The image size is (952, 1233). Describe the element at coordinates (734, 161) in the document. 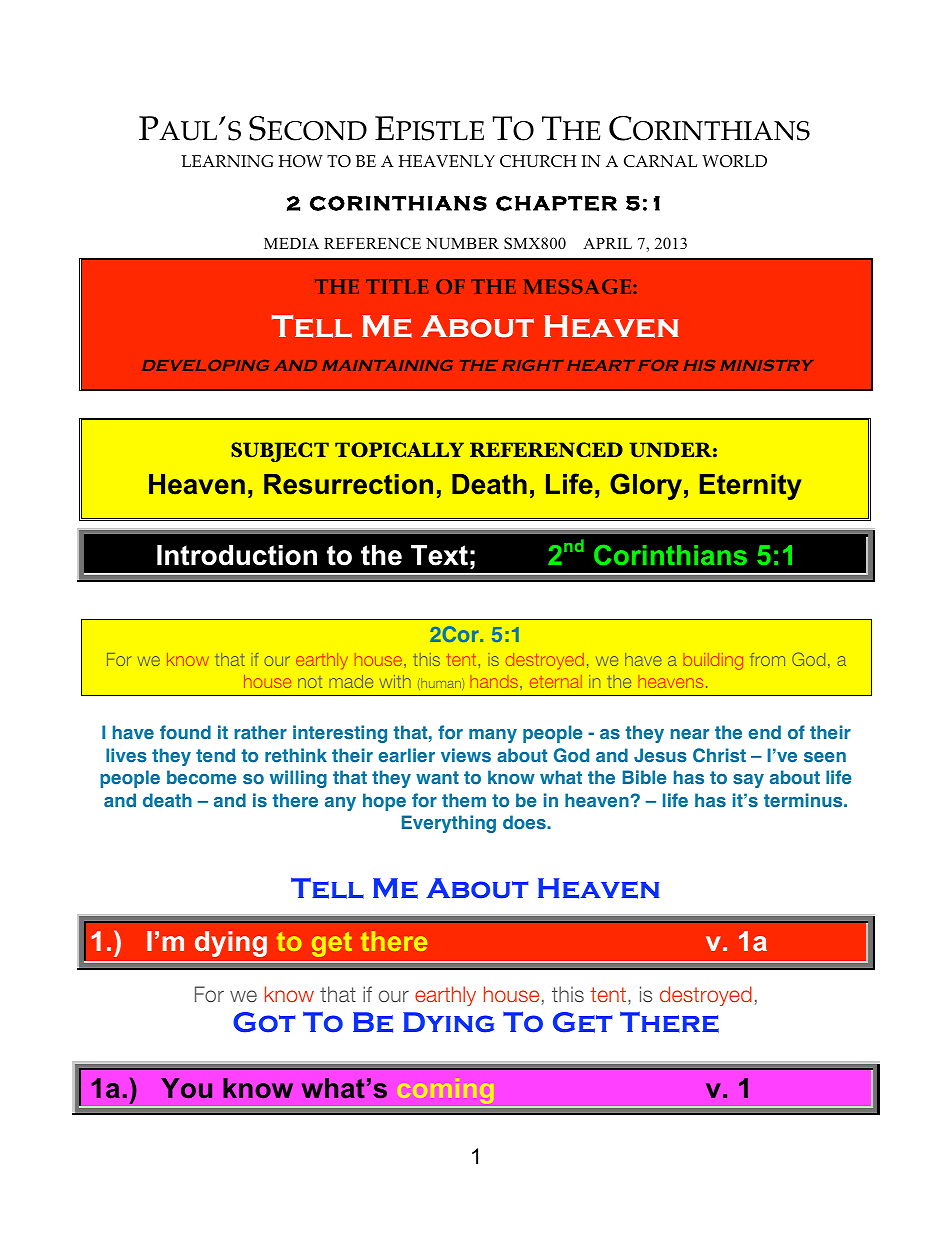

I see `WORLD` at that location.
